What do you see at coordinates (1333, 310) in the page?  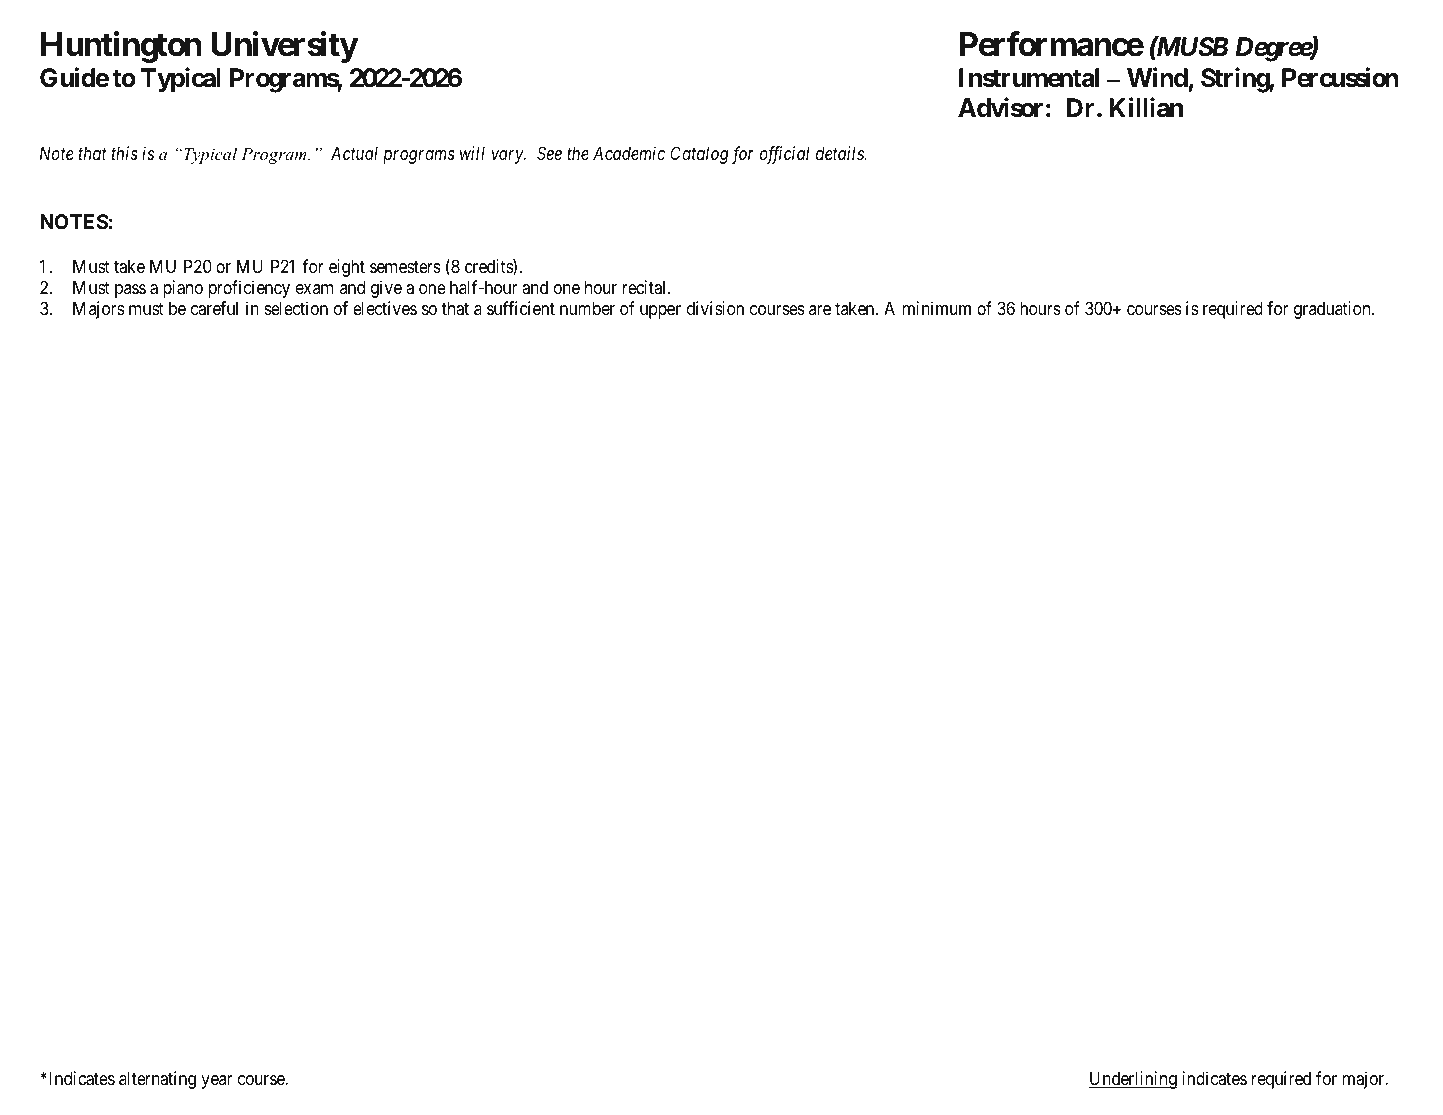 I see `graduation` at bounding box center [1333, 310].
